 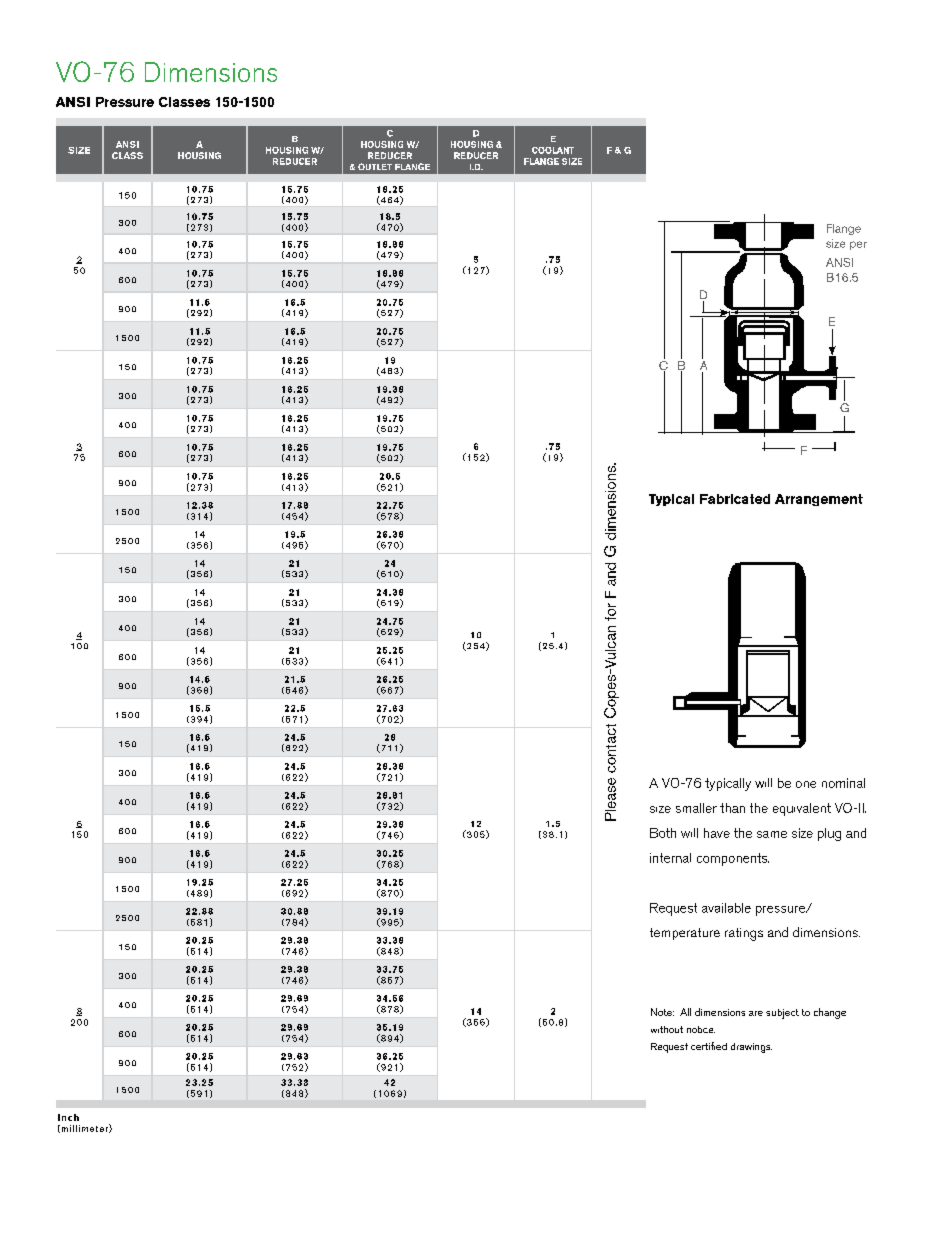 I want to click on smaller, so click(x=696, y=808).
